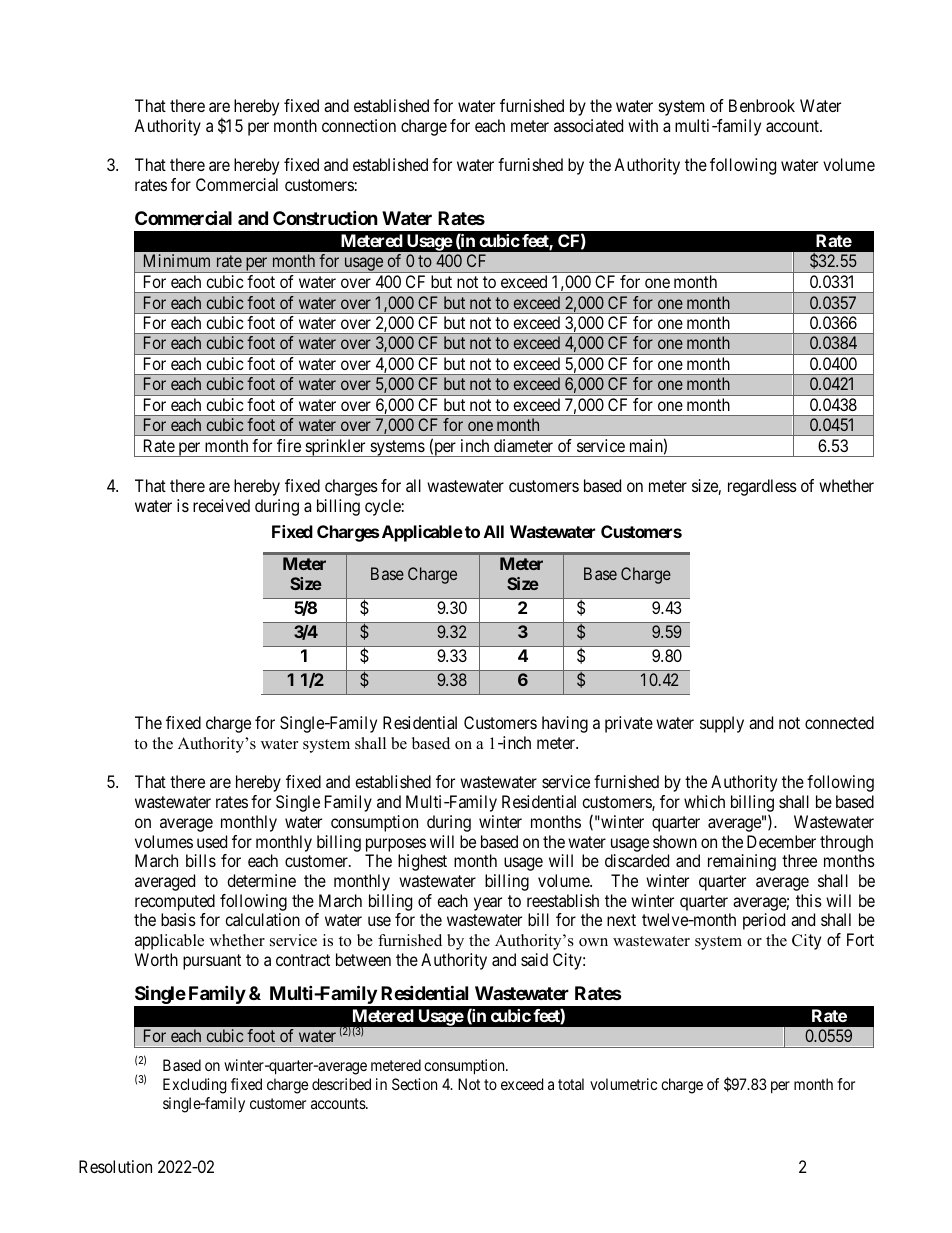  What do you see at coordinates (335, 448) in the screenshot?
I see `sprinkler` at bounding box center [335, 448].
